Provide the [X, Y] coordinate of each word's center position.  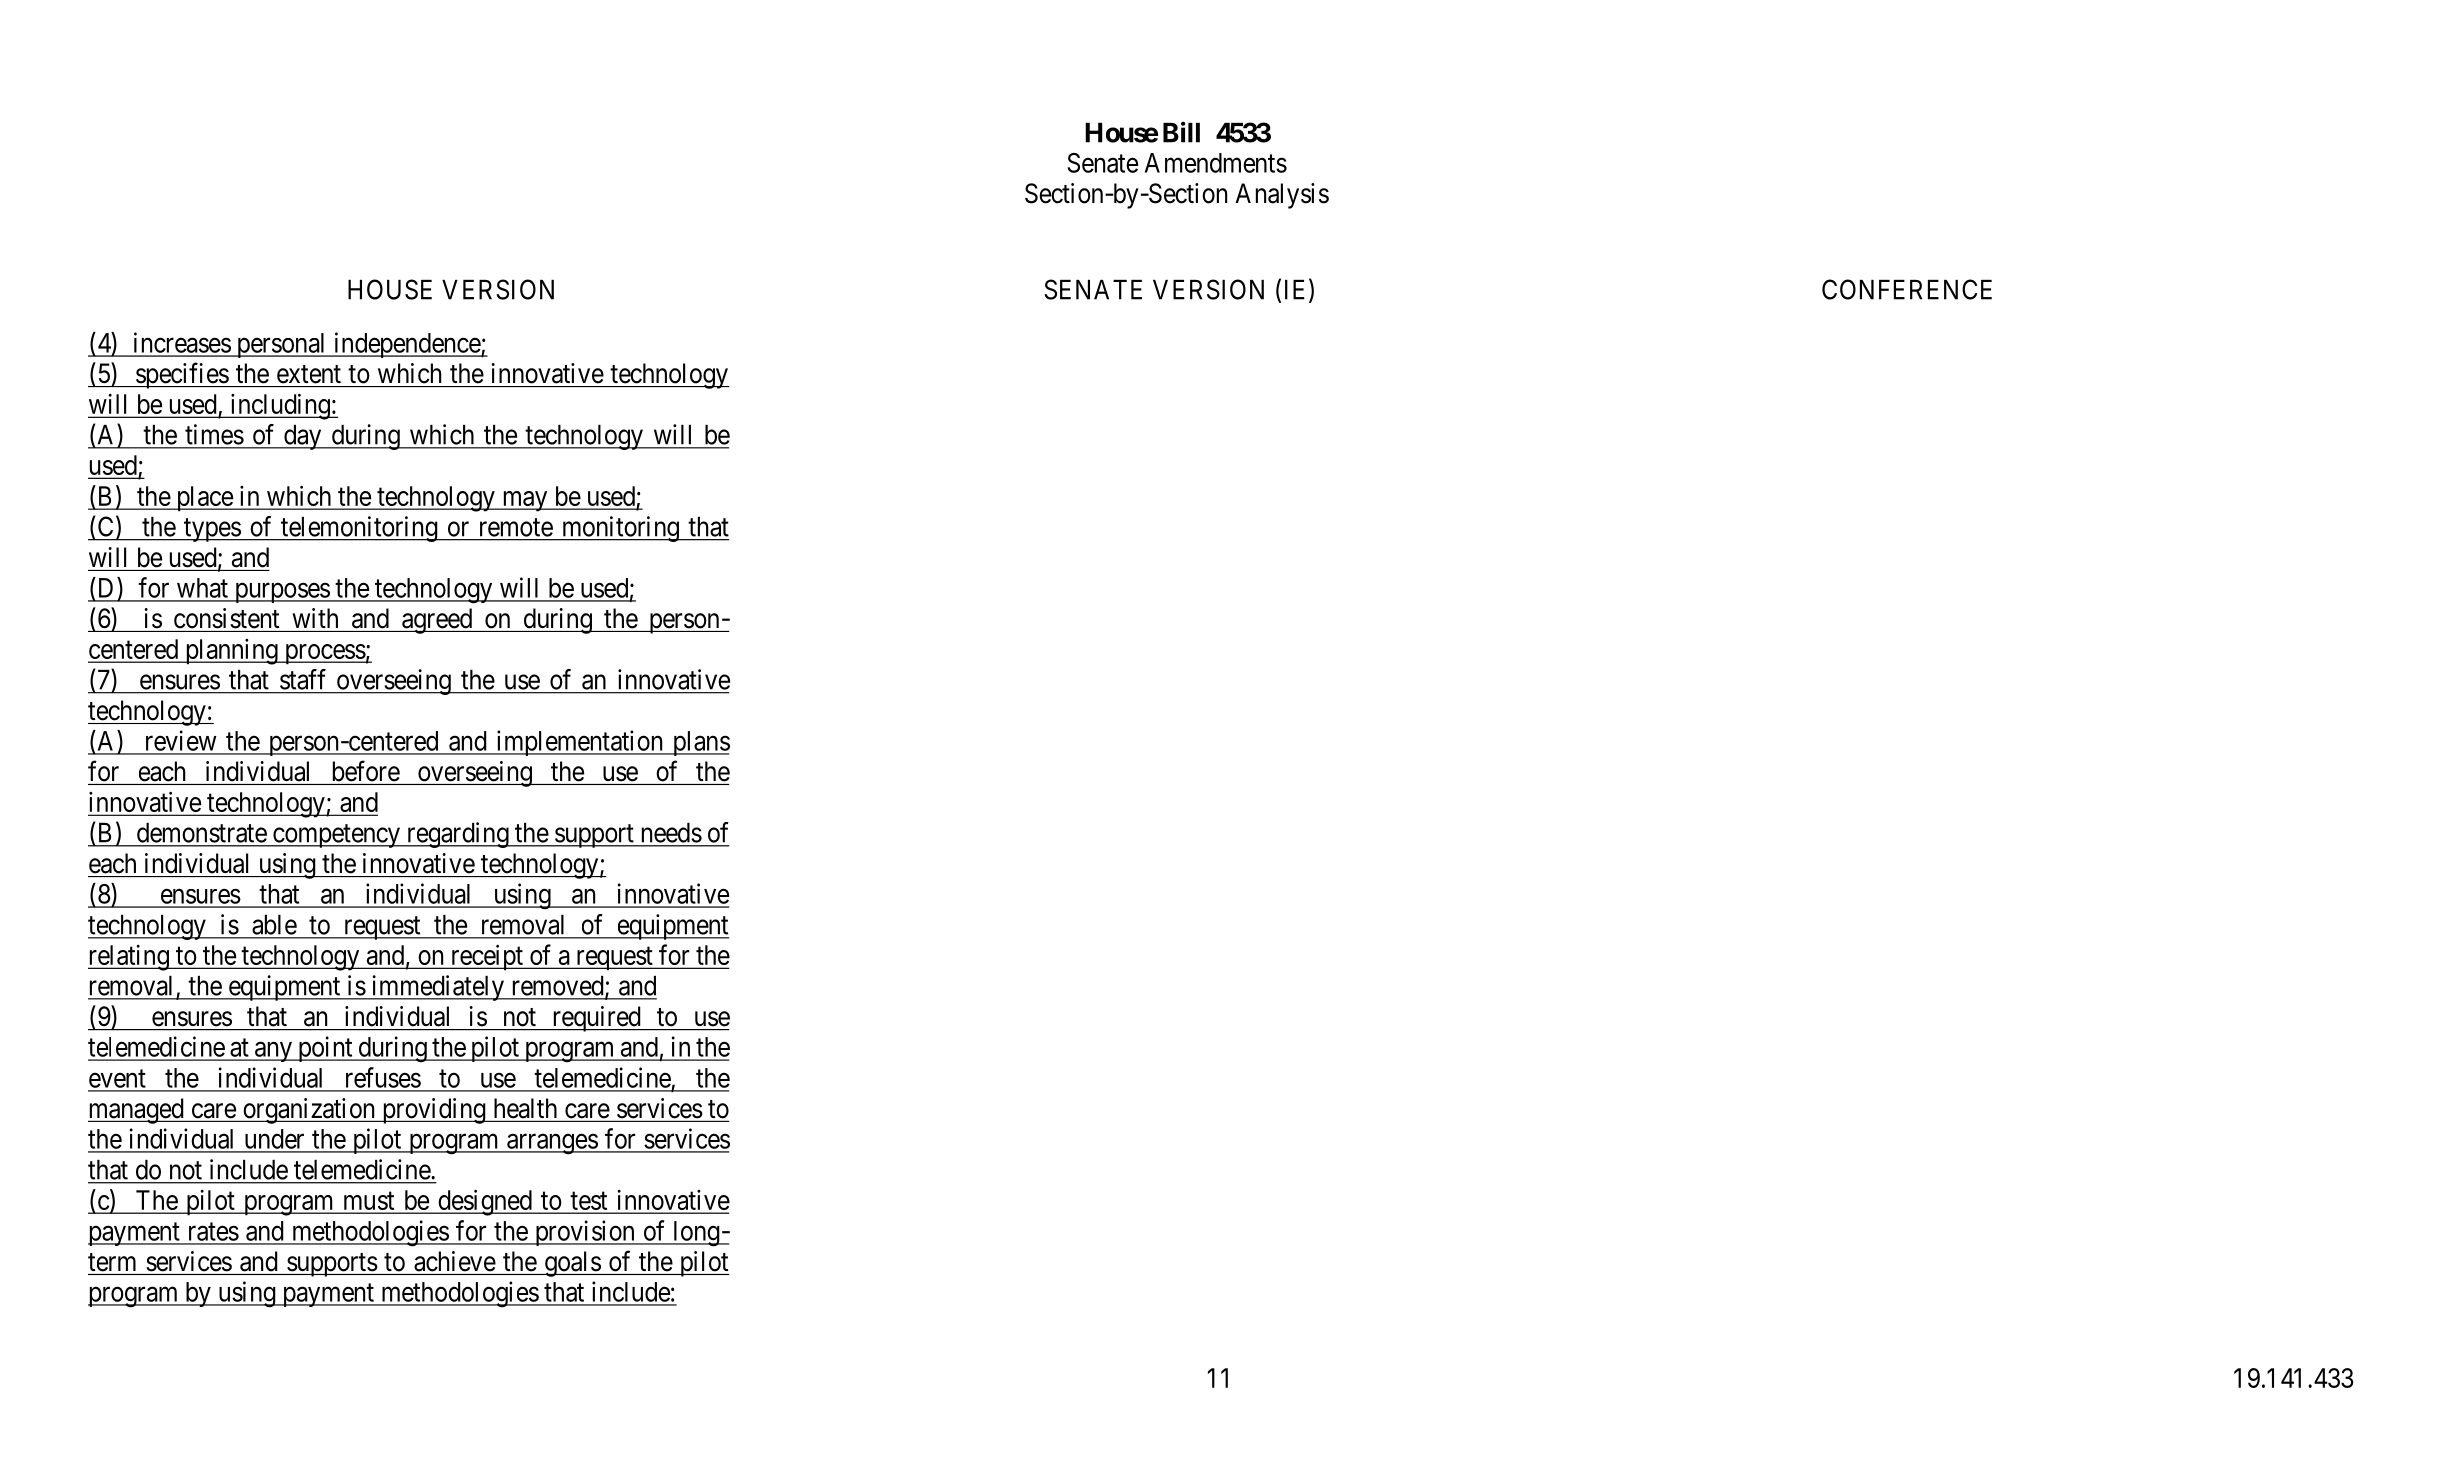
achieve [455, 1261]
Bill [1181, 132]
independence [407, 345]
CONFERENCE [1907, 289]
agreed [437, 621]
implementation [579, 743]
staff [303, 679]
